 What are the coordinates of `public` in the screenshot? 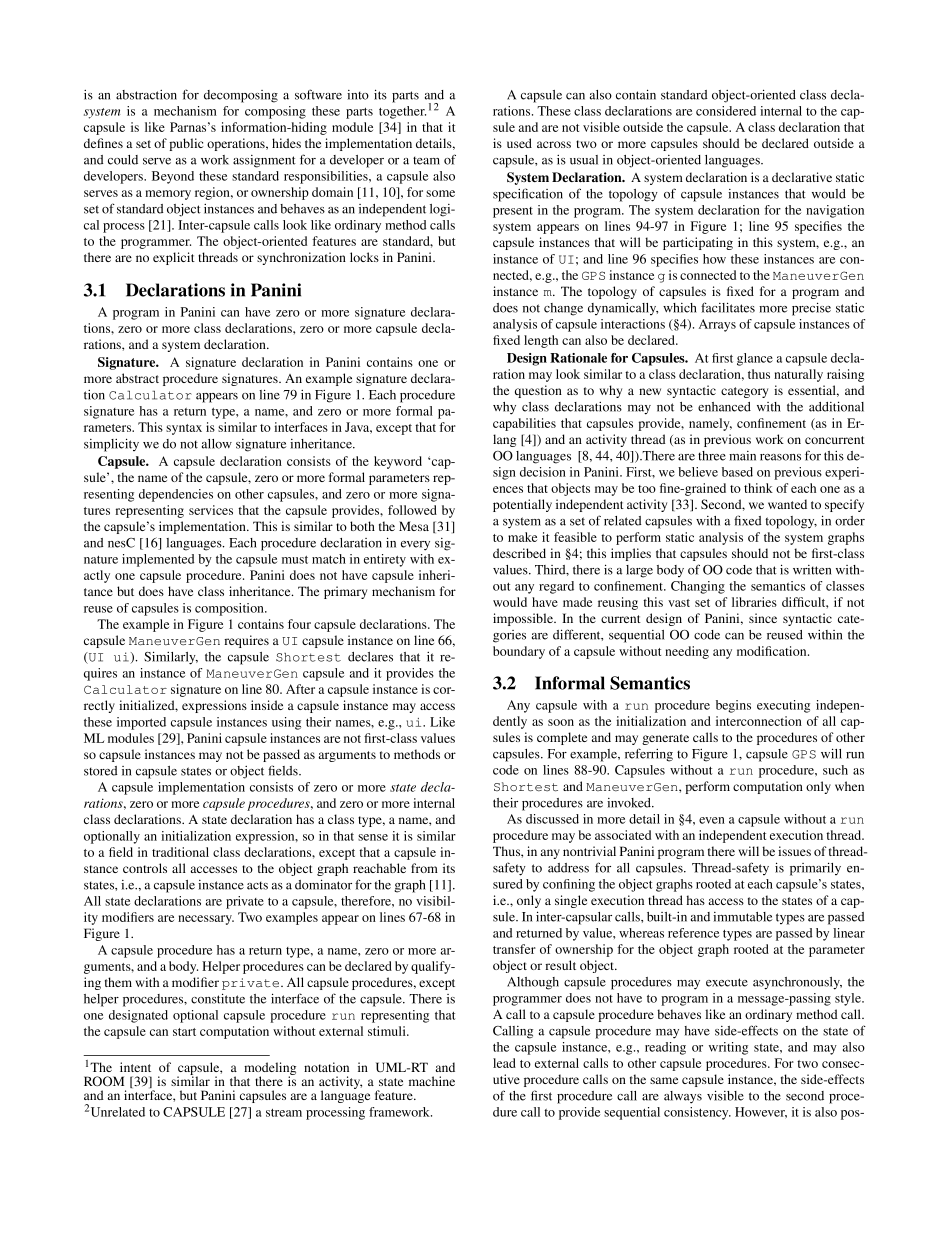 It's located at (186, 144).
